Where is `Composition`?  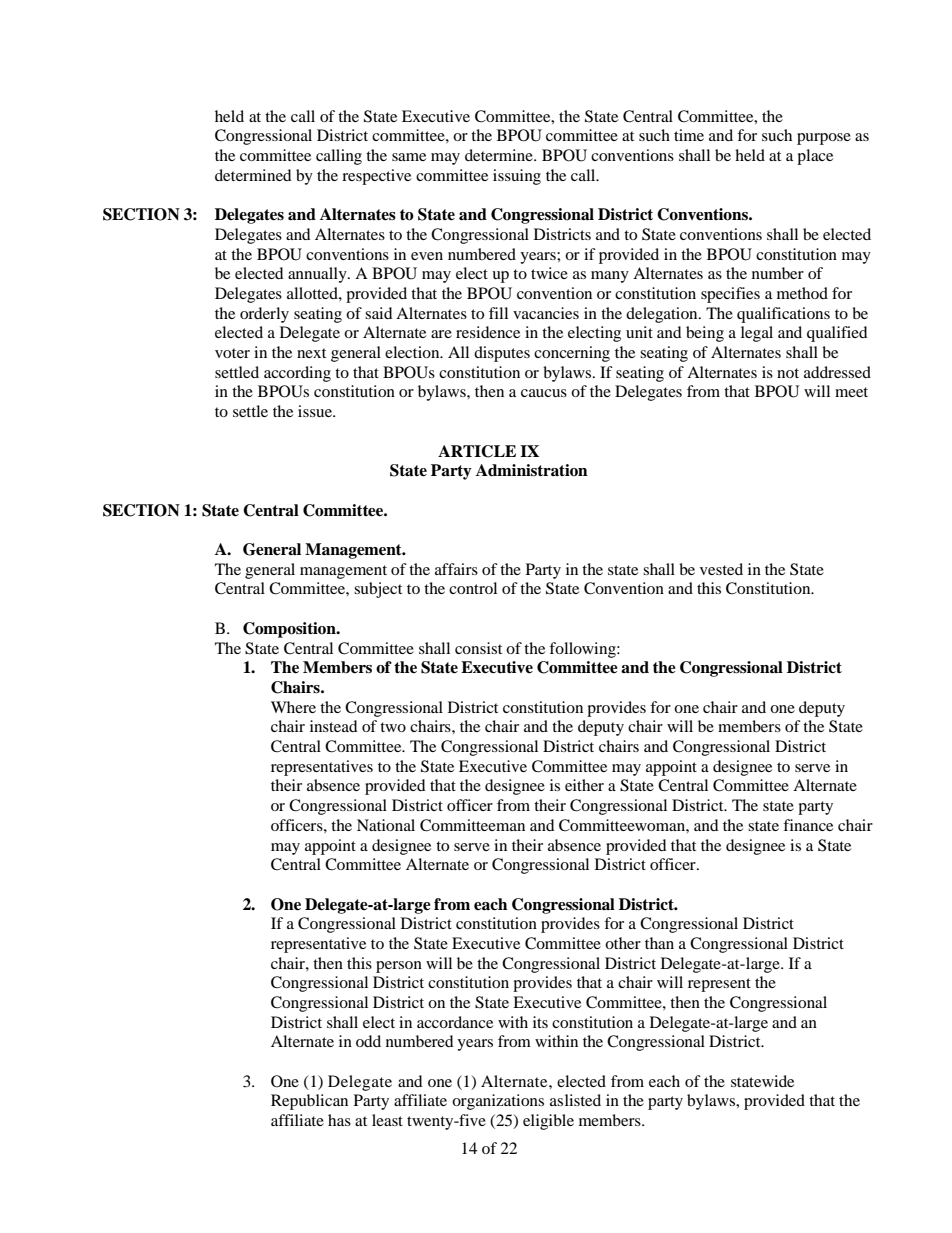
Composition is located at coordinates (290, 630).
